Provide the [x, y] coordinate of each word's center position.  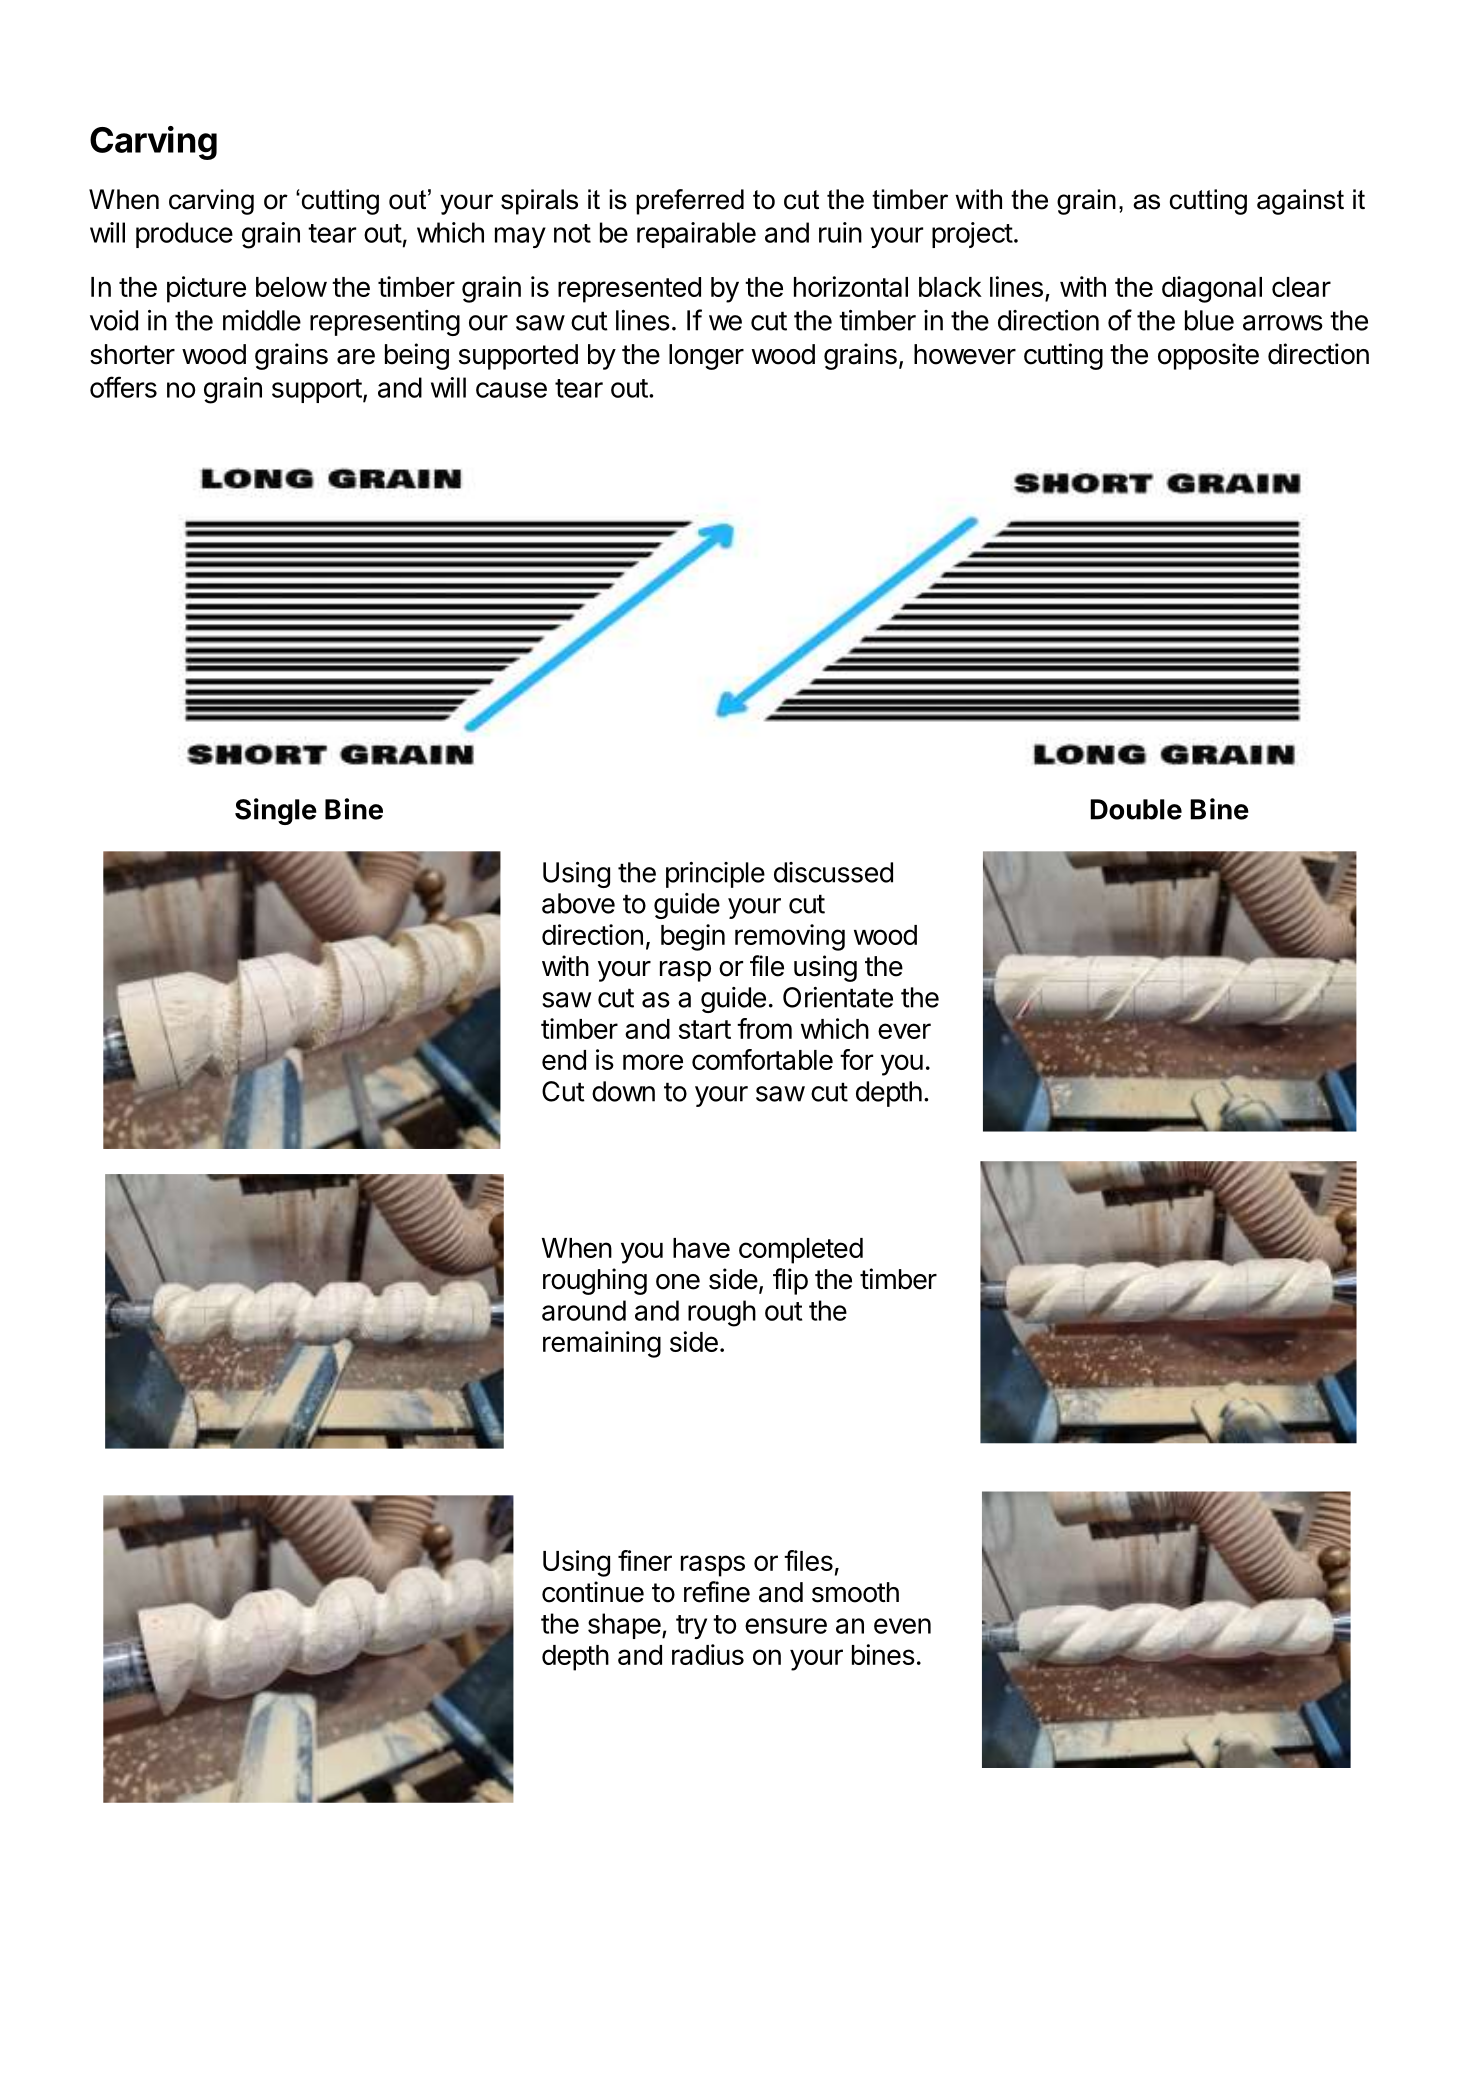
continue [593, 1592]
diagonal [1212, 289]
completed [801, 1251]
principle [715, 875]
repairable [696, 235]
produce [184, 235]
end [564, 1060]
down [623, 1091]
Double [1136, 809]
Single [276, 811]
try [691, 1627]
